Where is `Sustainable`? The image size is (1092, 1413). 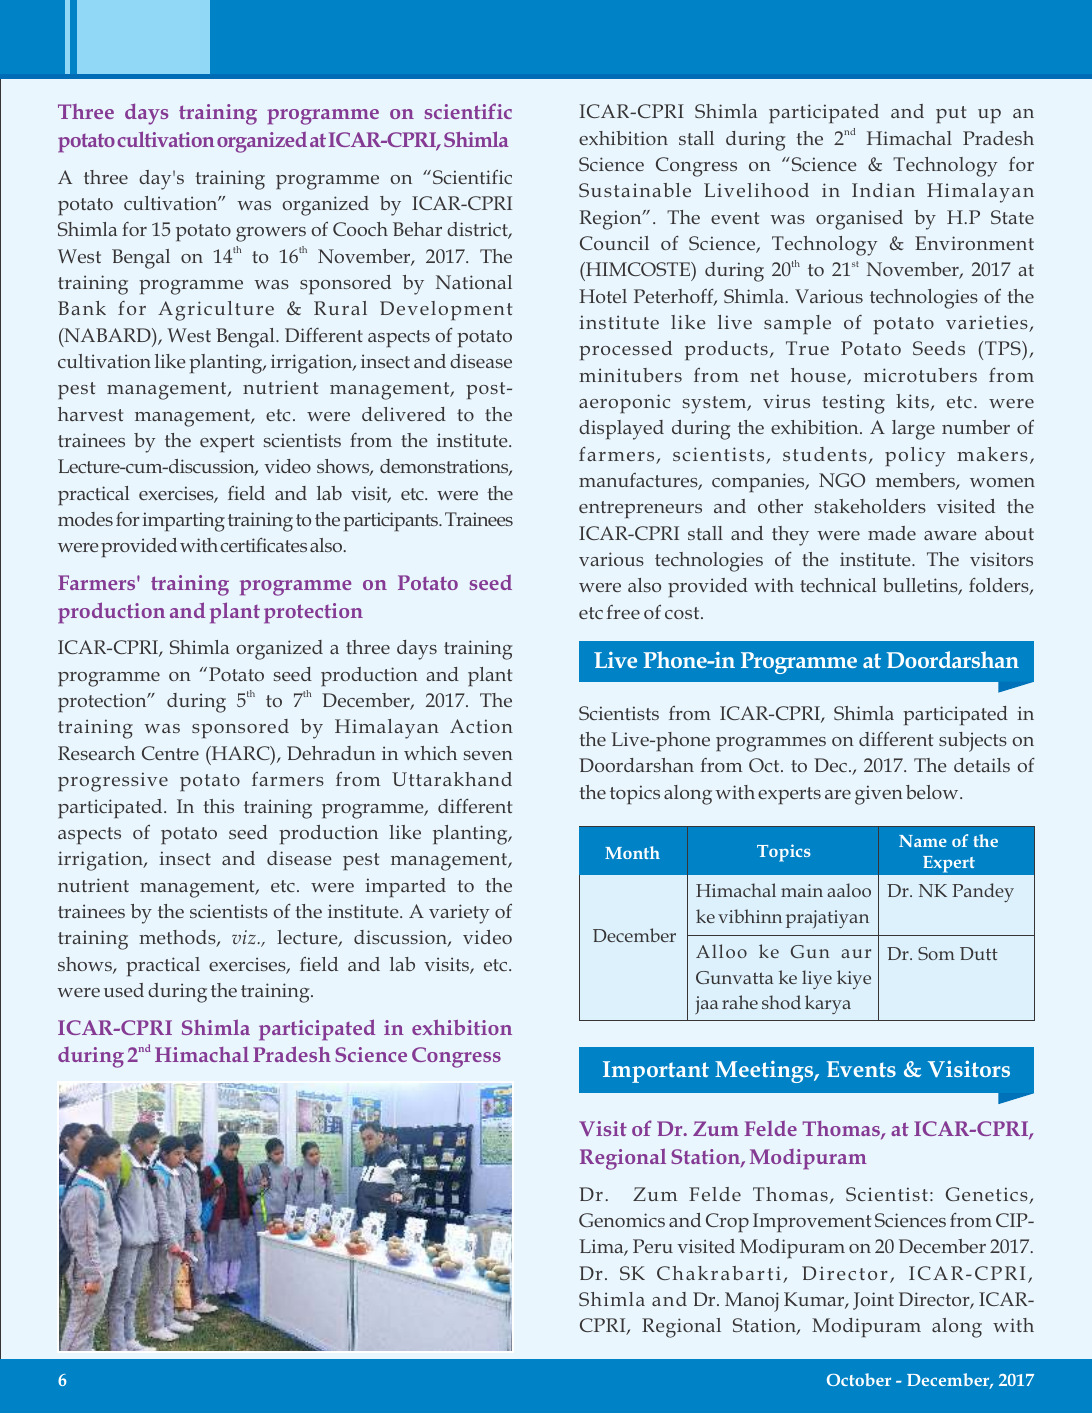 Sustainable is located at coordinates (635, 190).
